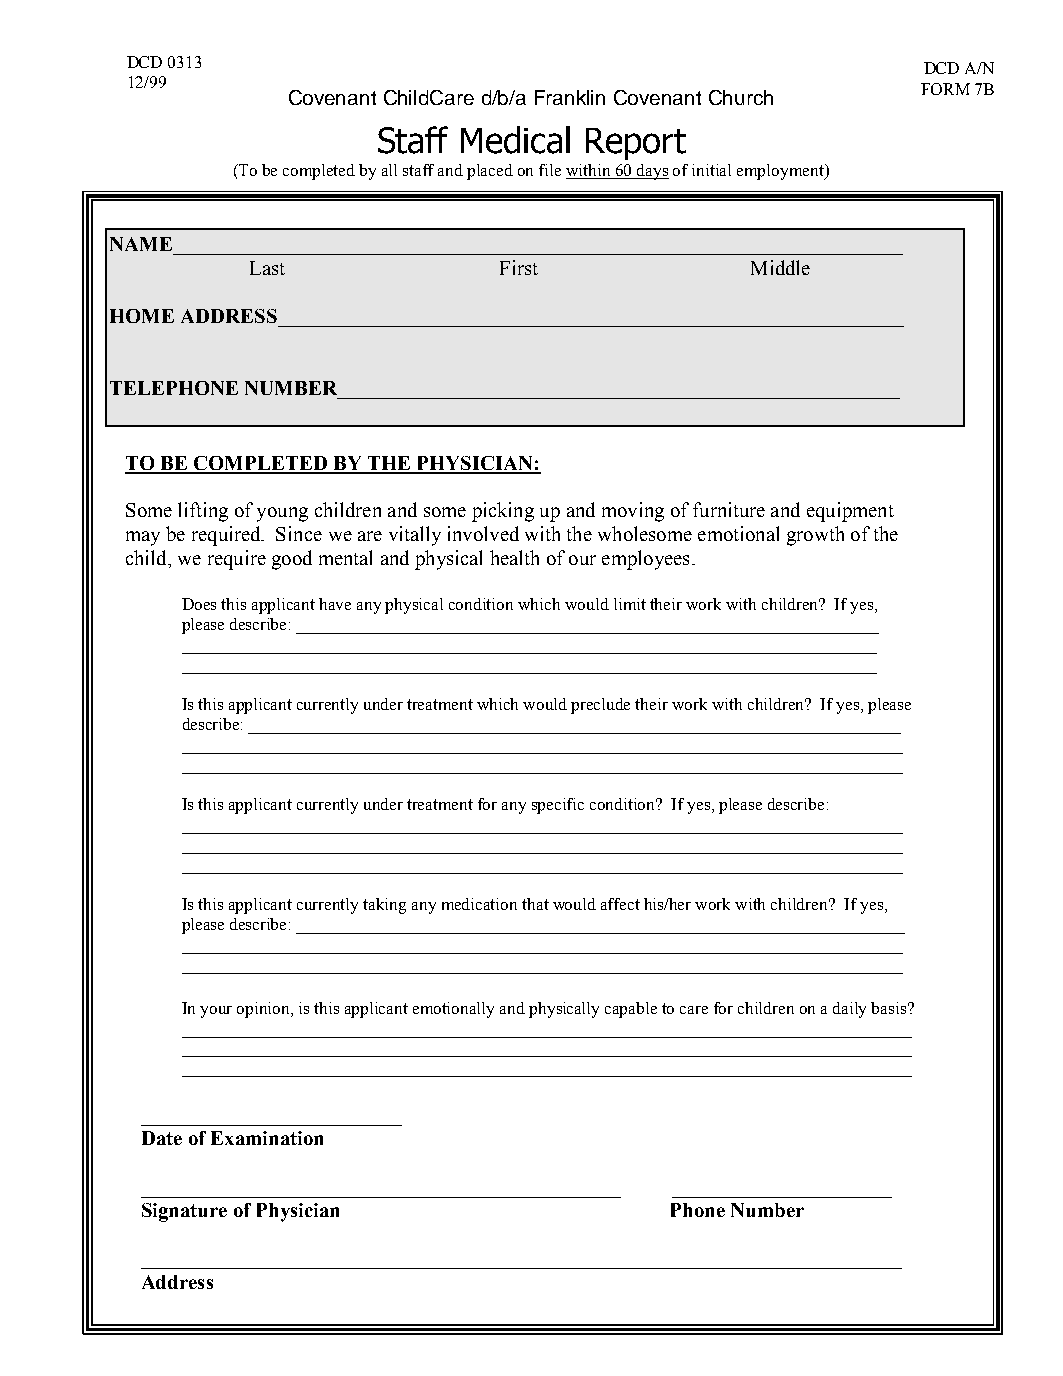 The image size is (1063, 1376). I want to click on Medical, so click(515, 140).
